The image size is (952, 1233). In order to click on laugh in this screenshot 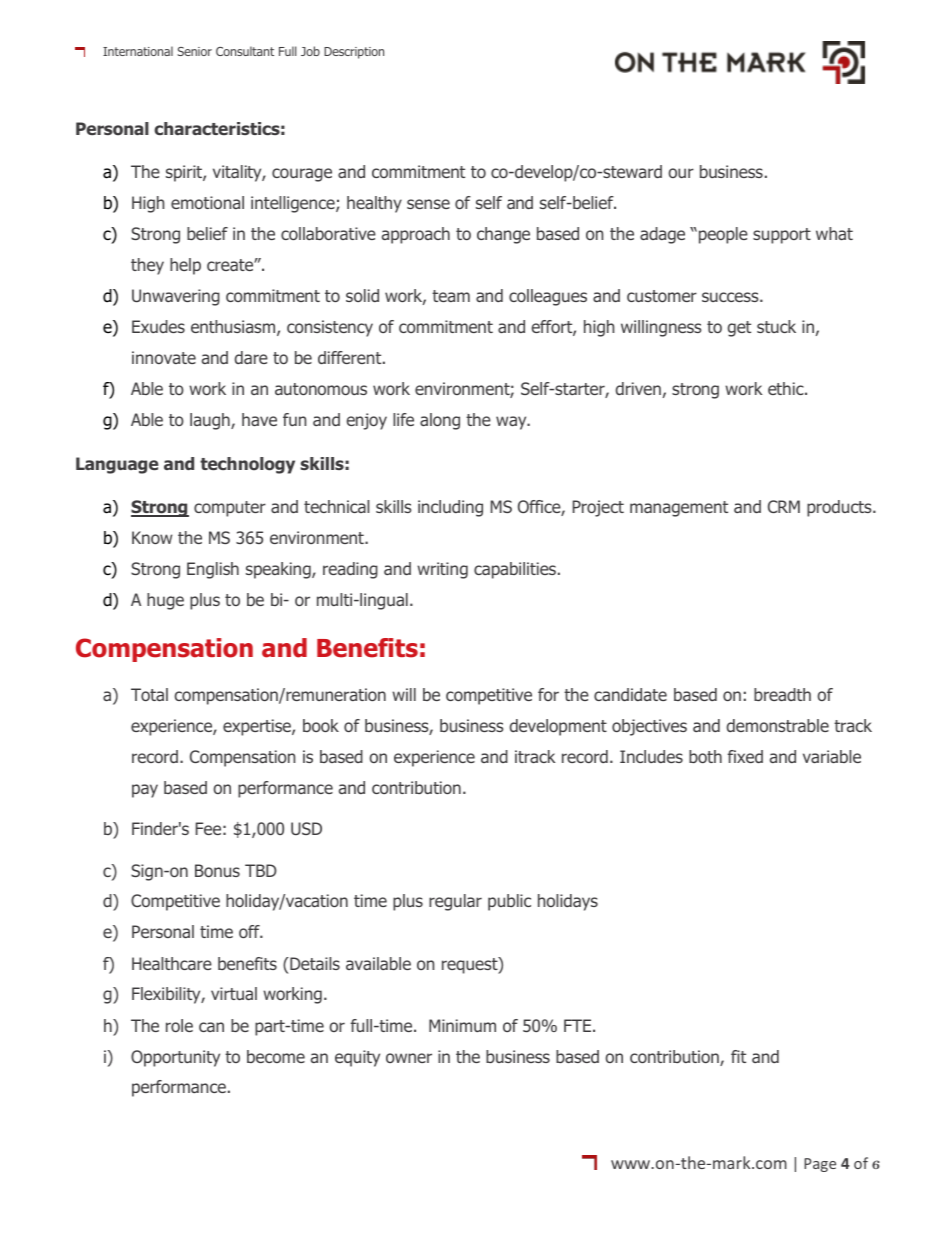, I will do `click(211, 421)`.
